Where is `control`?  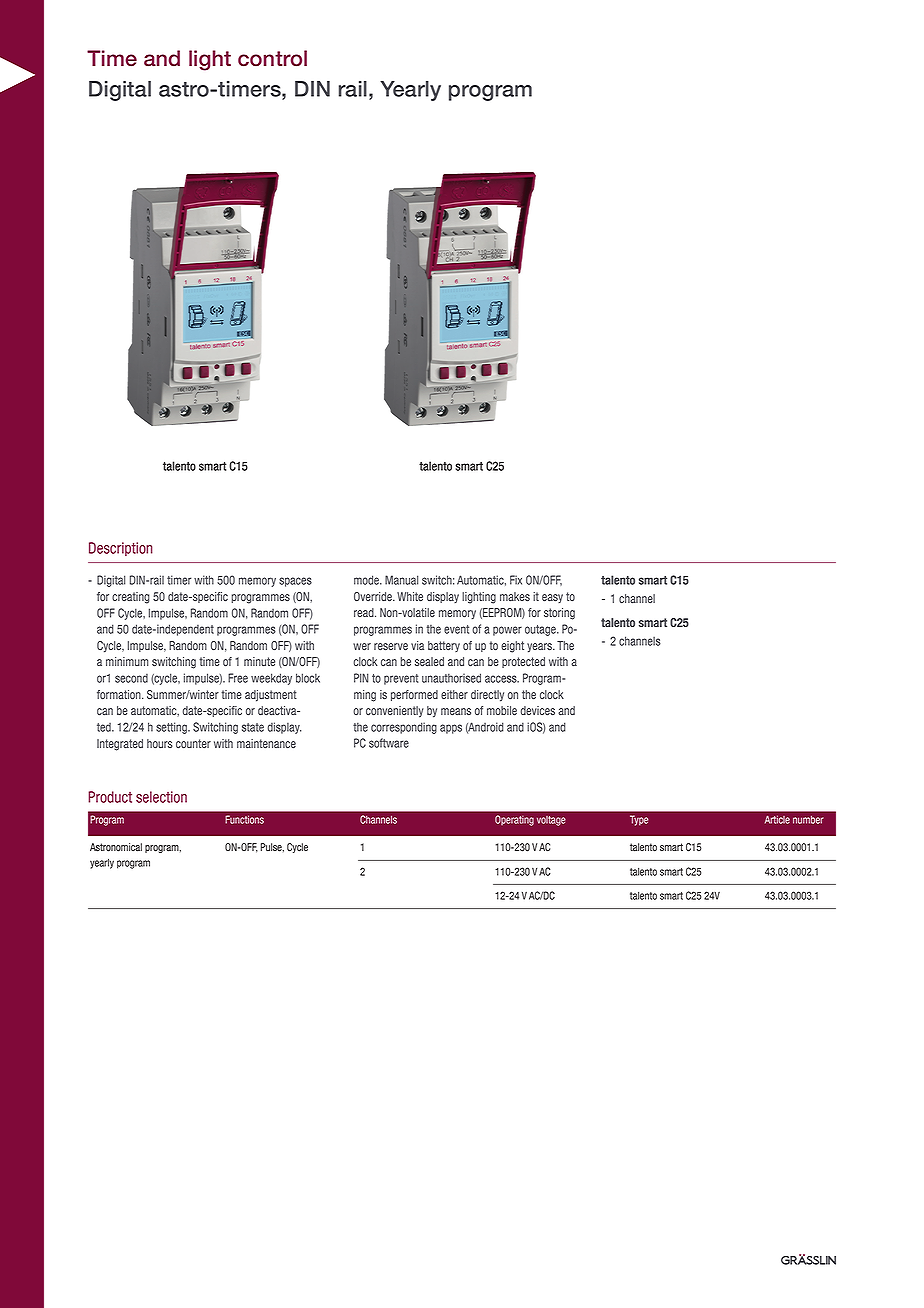 control is located at coordinates (272, 58).
